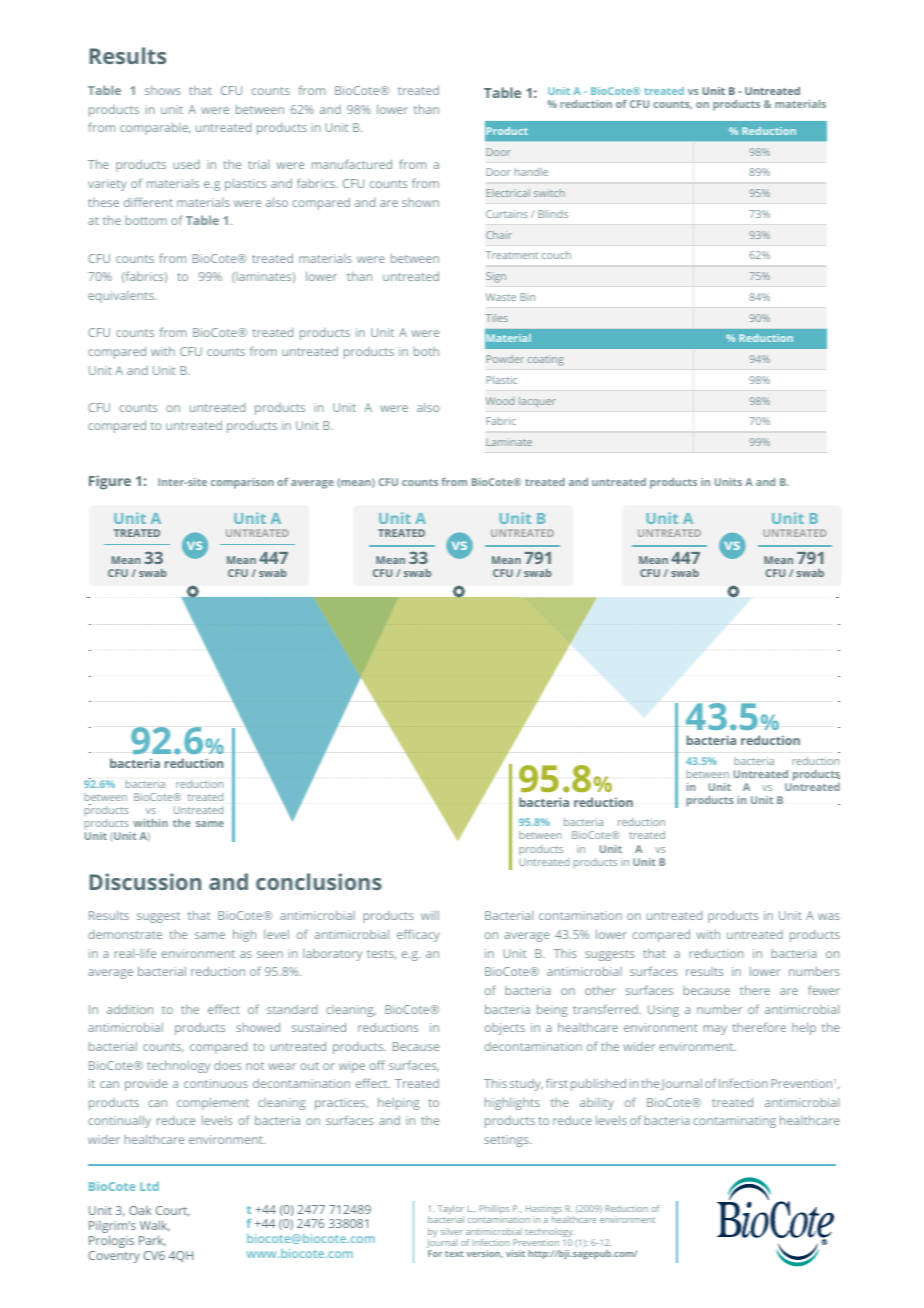 The image size is (924, 1308). Describe the element at coordinates (549, 193) in the page. I see `switch` at that location.
